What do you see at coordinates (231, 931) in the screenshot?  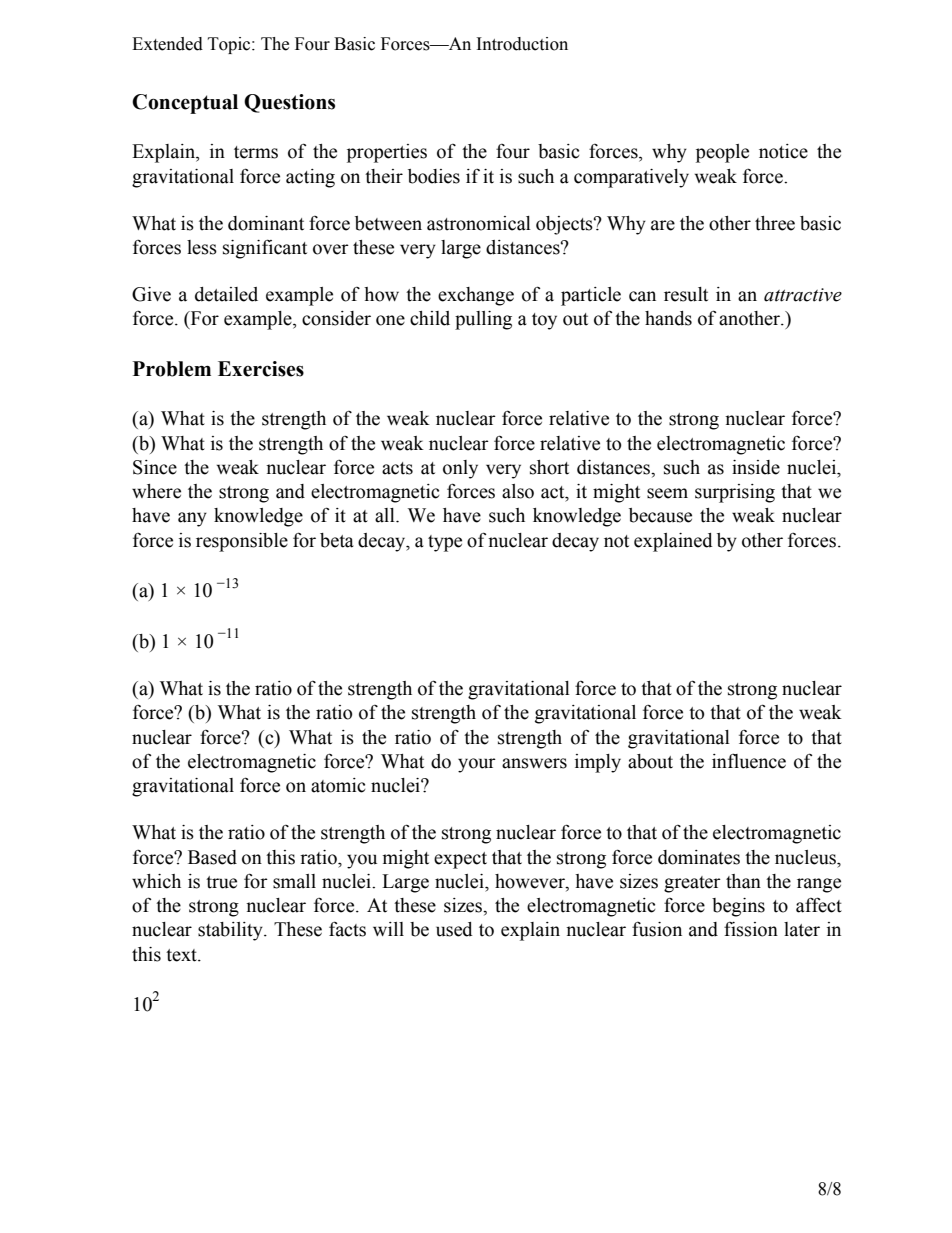 I see `stability` at bounding box center [231, 931].
